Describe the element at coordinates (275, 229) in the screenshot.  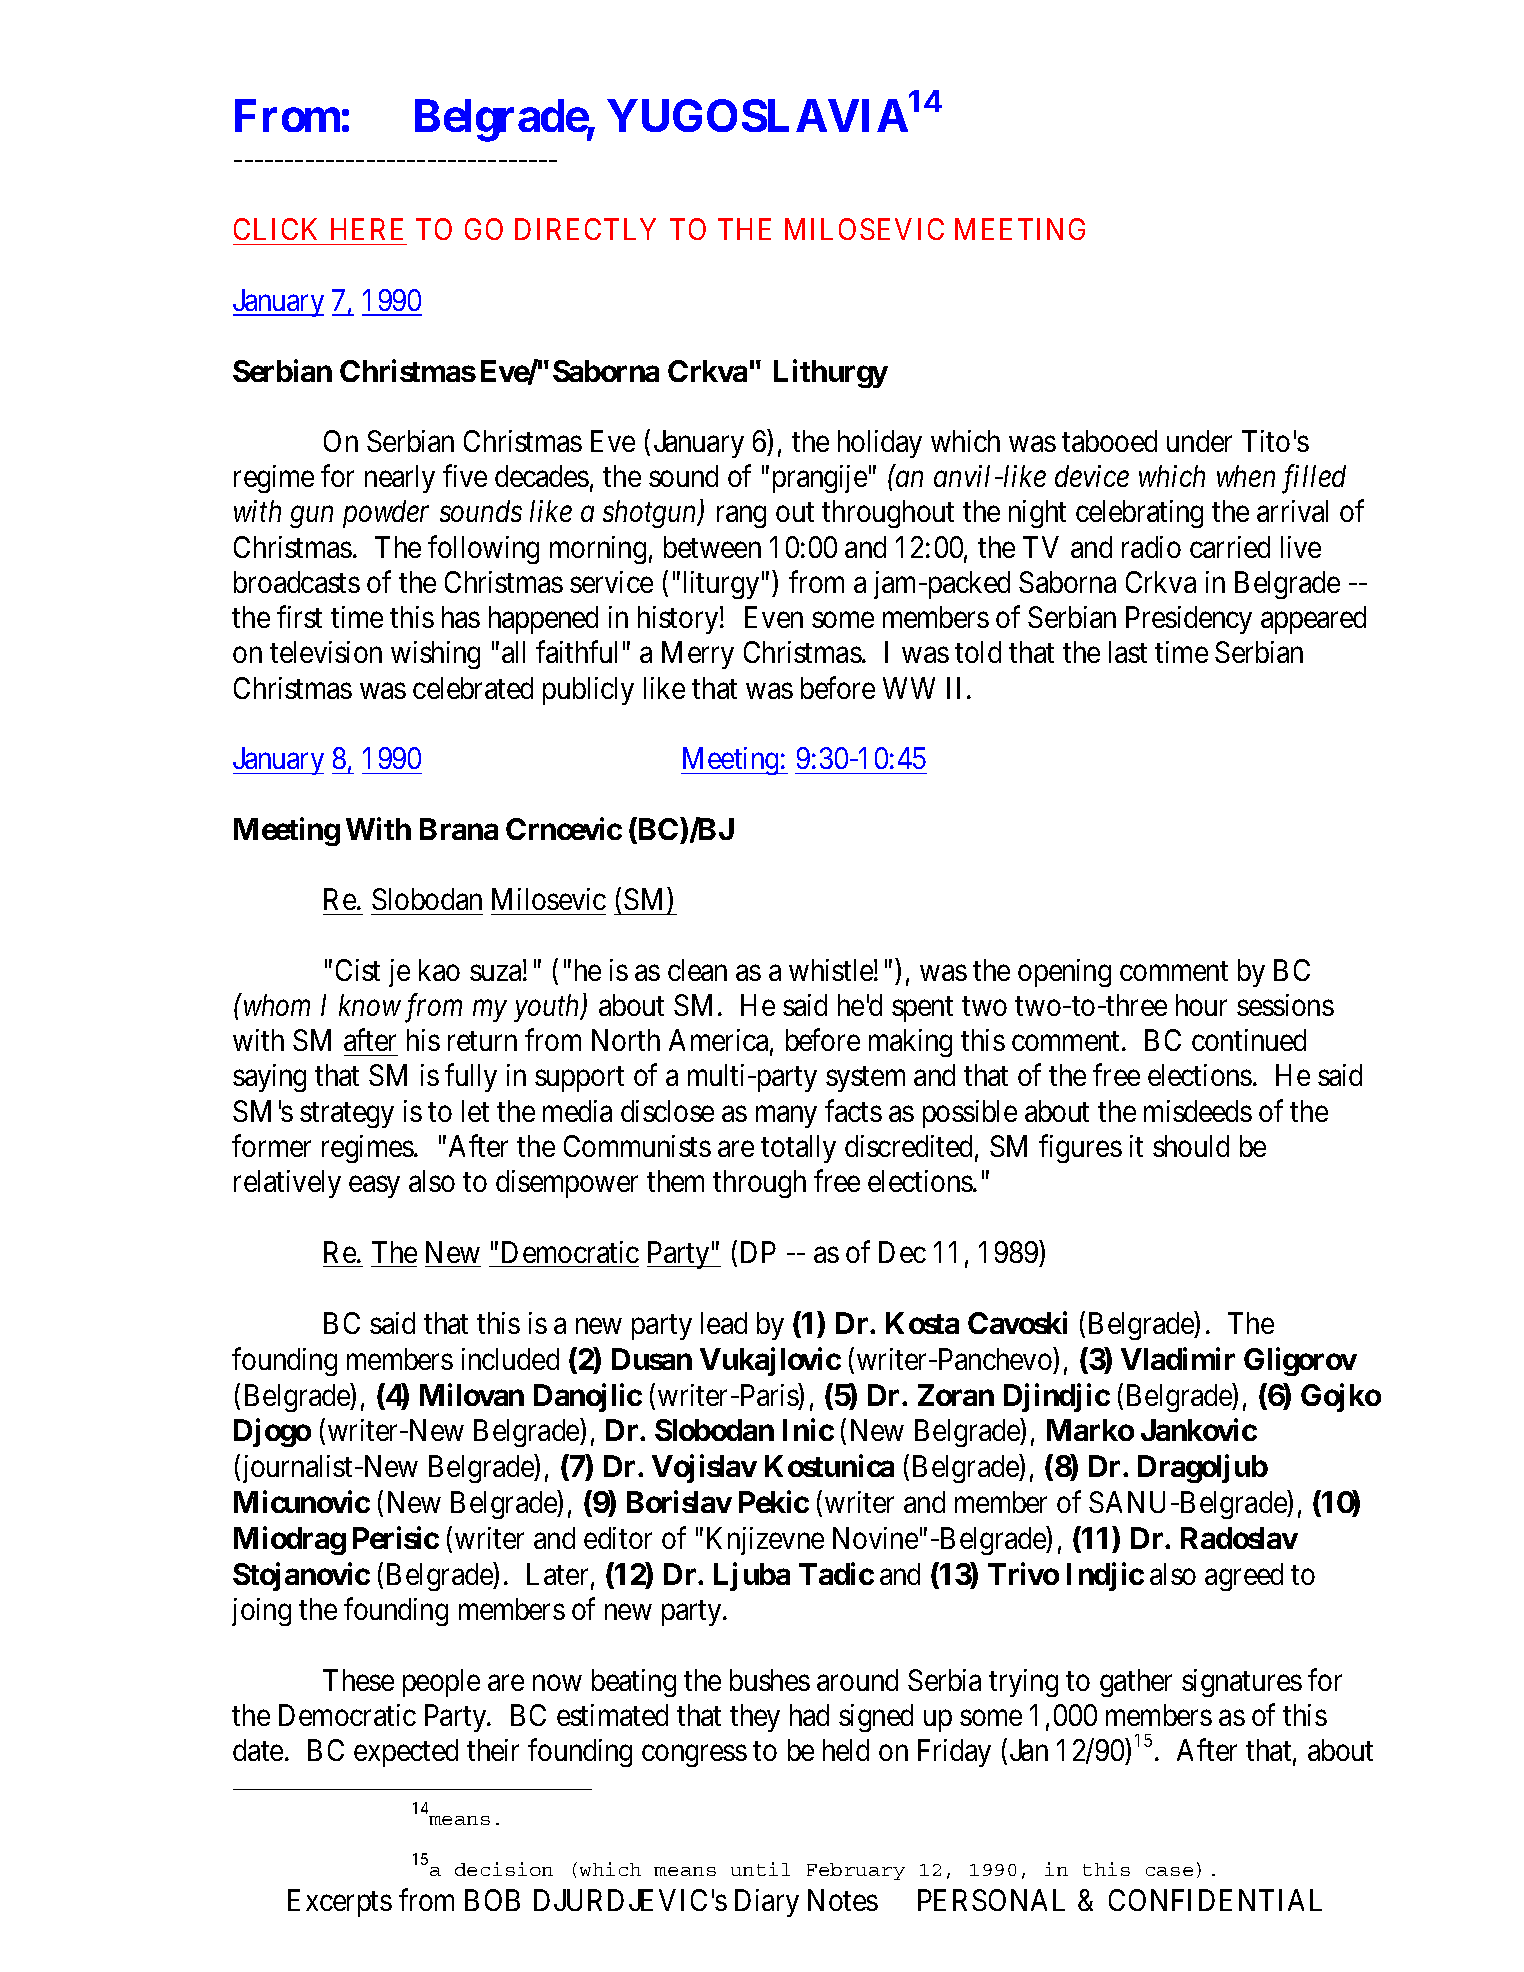
I see `CLICK` at that location.
